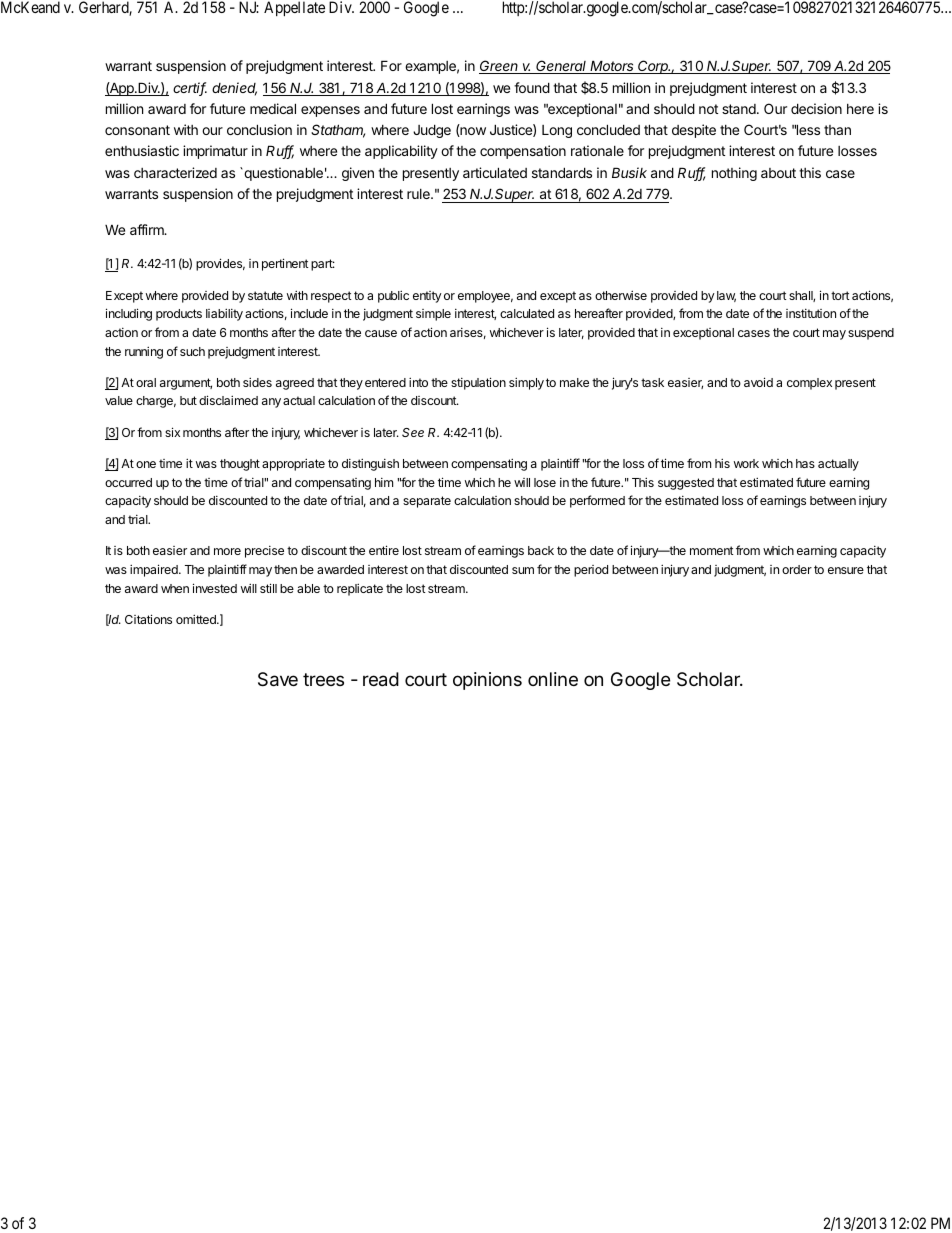 This screenshot has height=1233, width=952. I want to click on institution, so click(811, 313).
